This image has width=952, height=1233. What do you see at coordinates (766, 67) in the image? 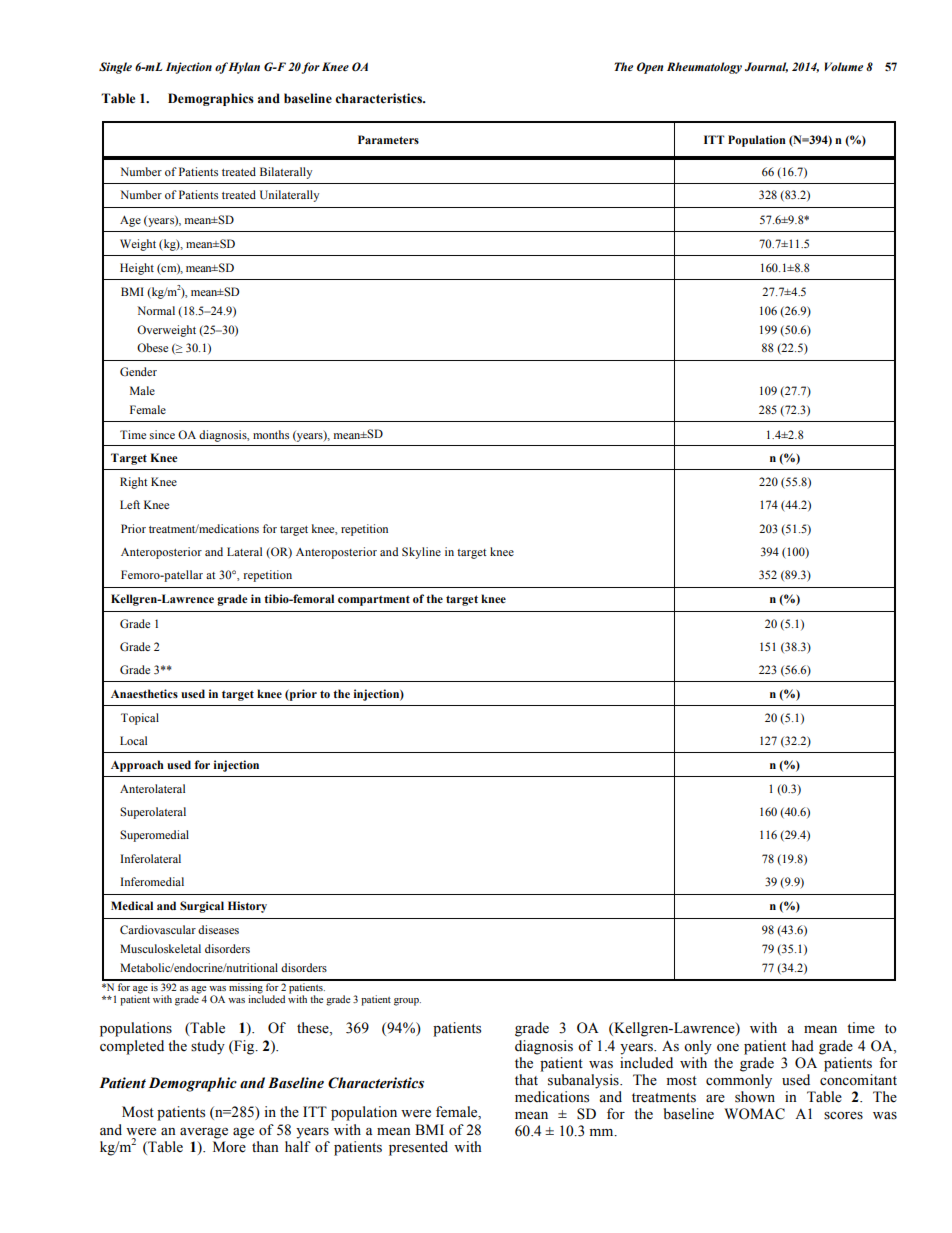
I see `Journal` at bounding box center [766, 67].
